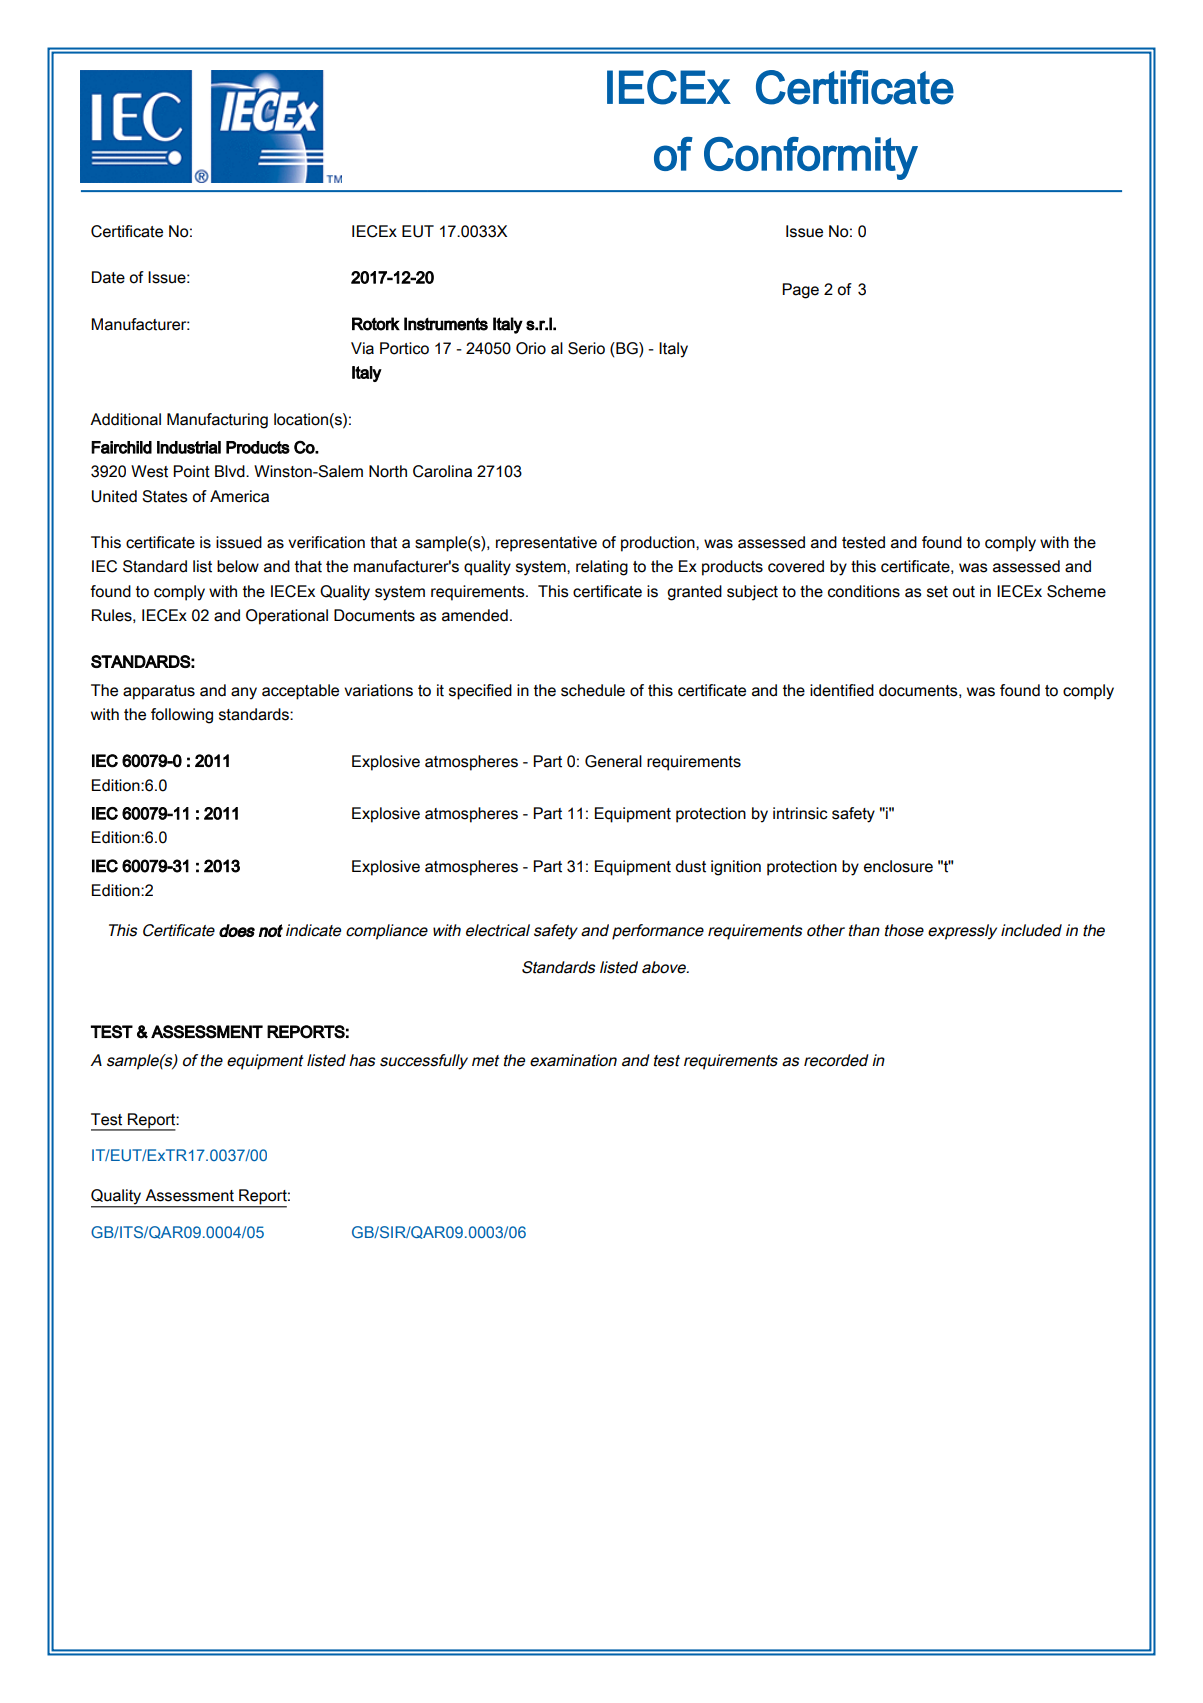 This page has width=1203, height=1703. Describe the element at coordinates (800, 291) in the page. I see `Page` at that location.
